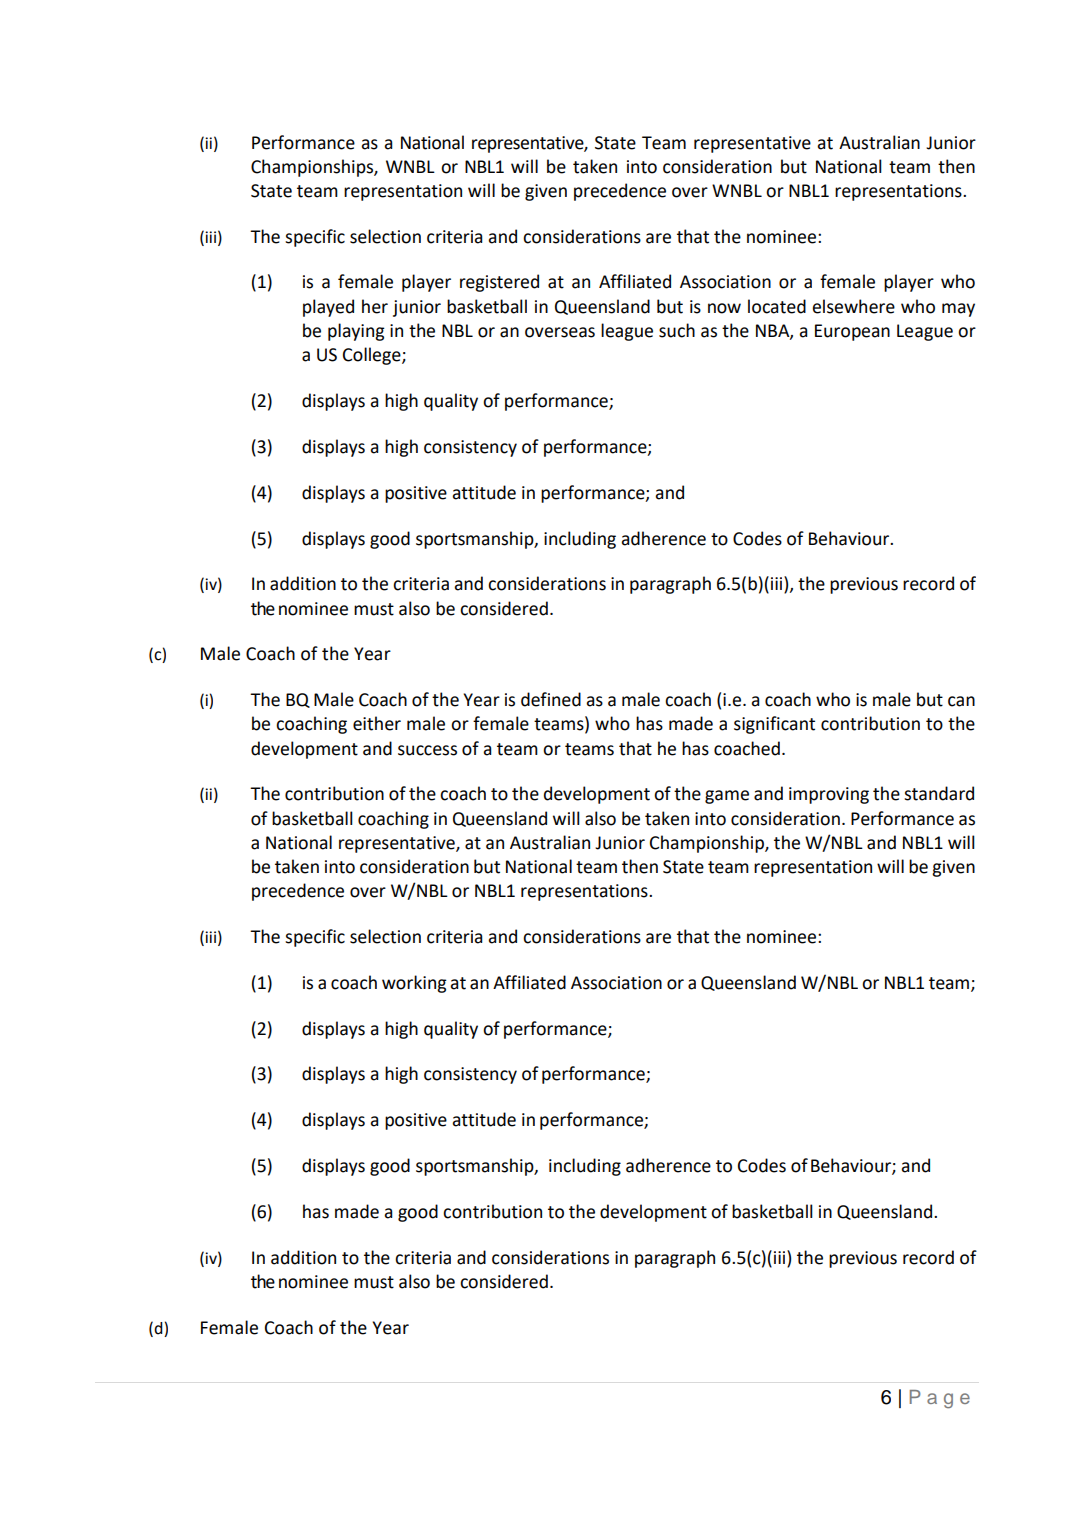 The width and height of the screenshot is (1073, 1517). Describe the element at coordinates (356, 332) in the screenshot. I see `playing` at that location.
